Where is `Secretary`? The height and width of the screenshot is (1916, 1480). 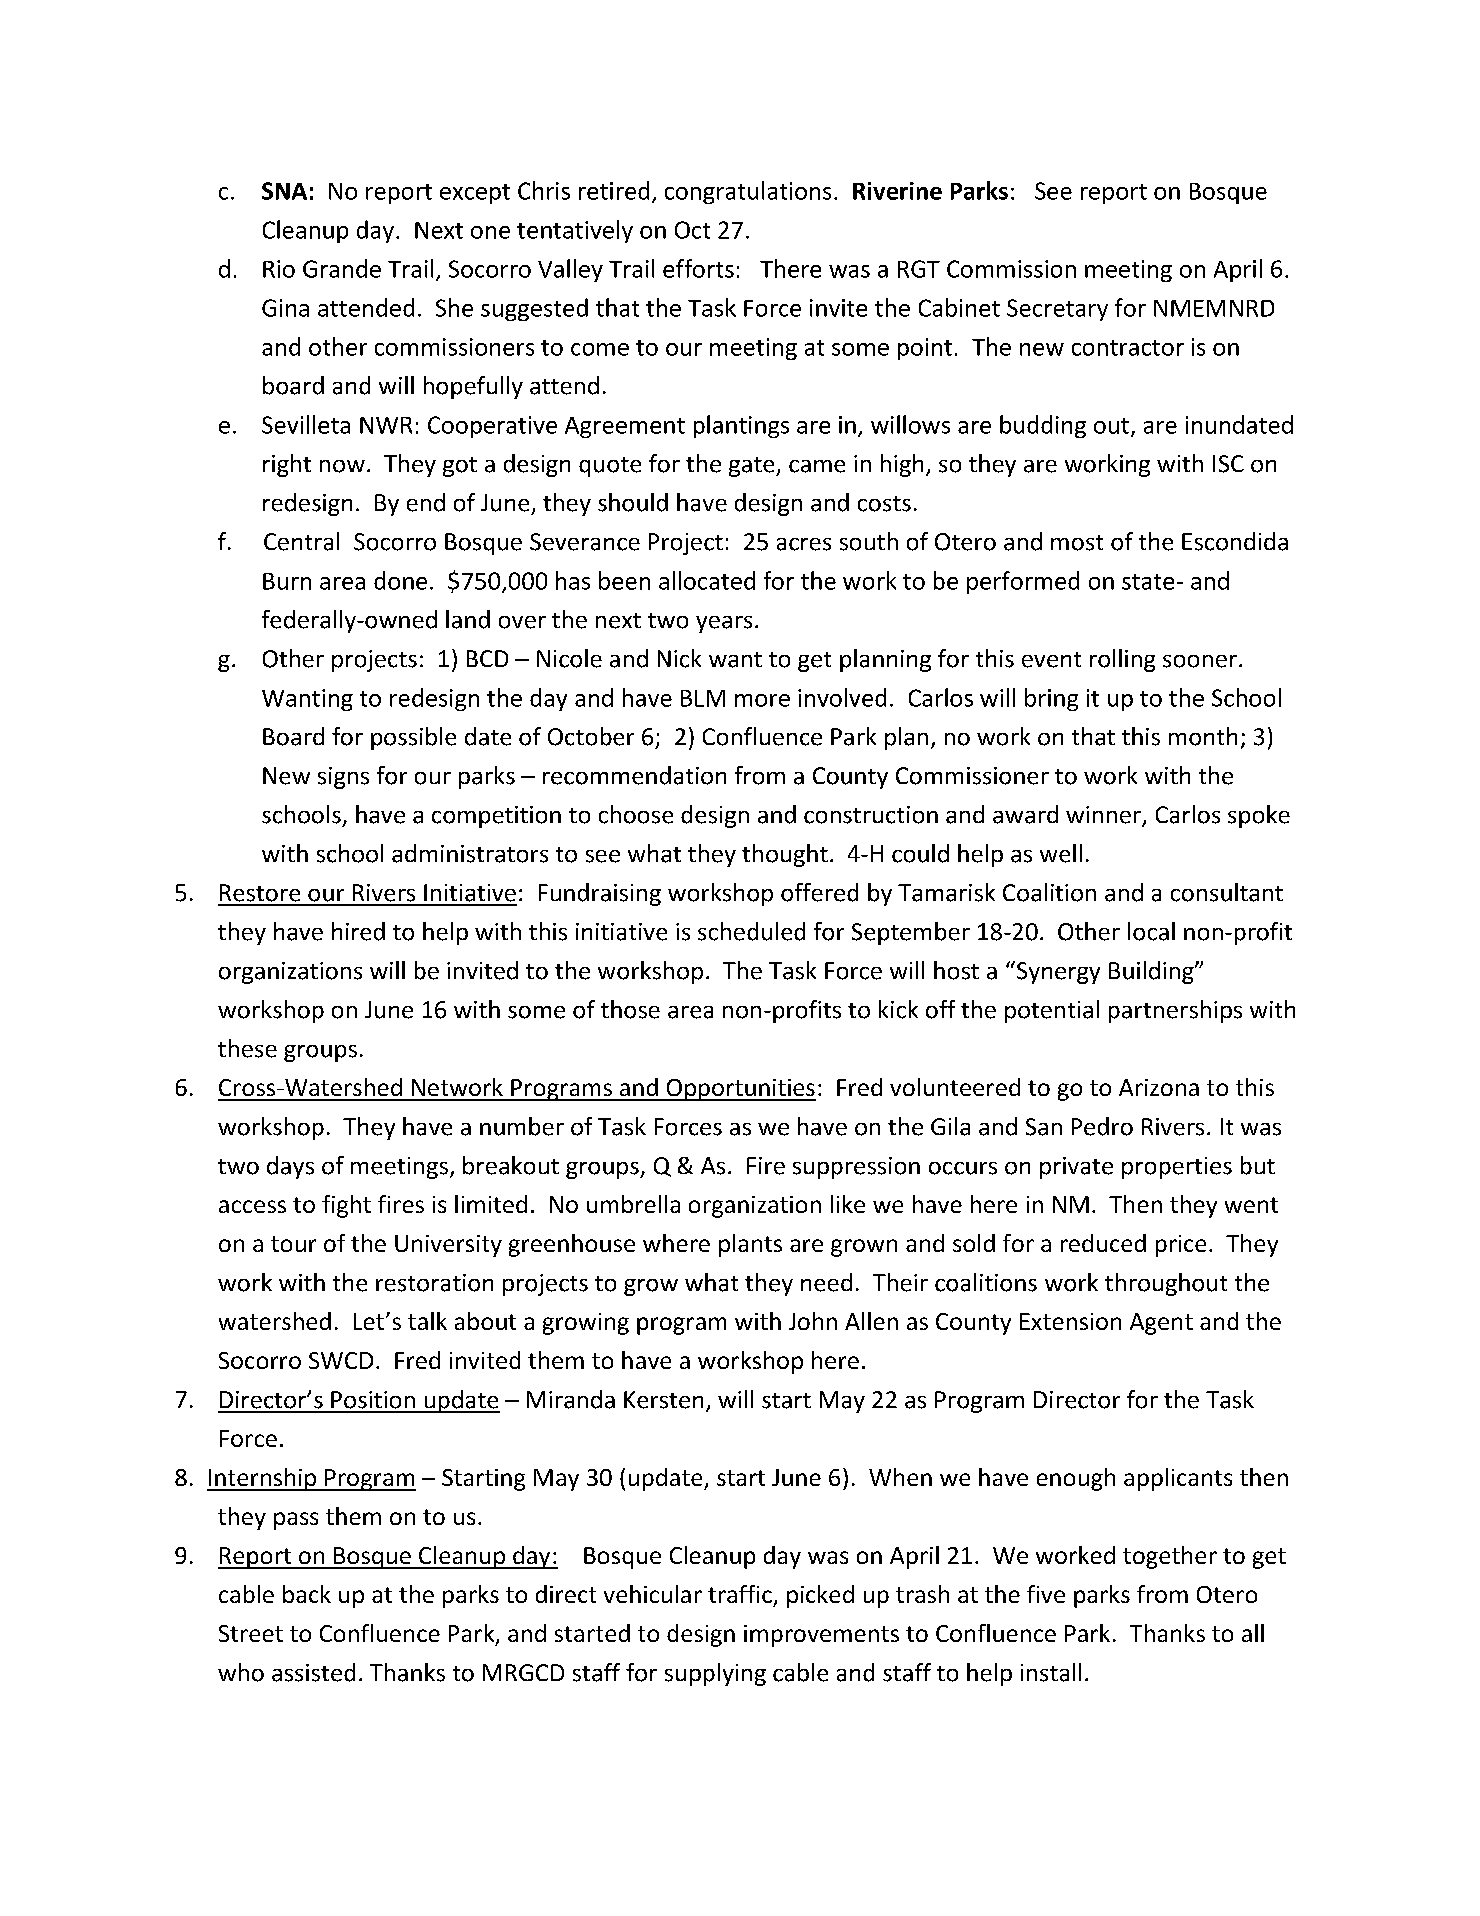
Secretary is located at coordinates (1057, 310).
